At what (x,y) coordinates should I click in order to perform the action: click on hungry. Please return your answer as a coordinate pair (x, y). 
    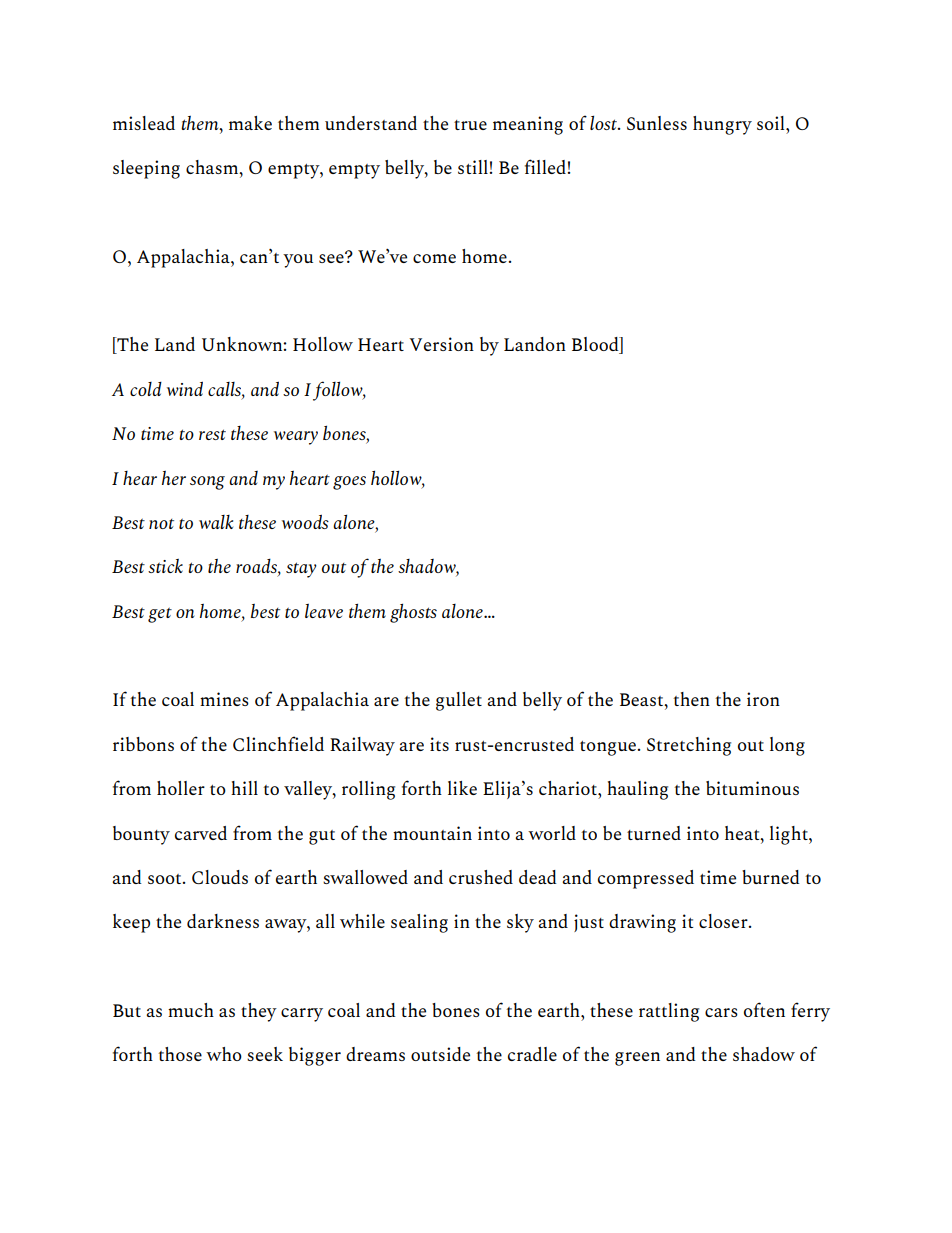
    Looking at the image, I should click on (722, 125).
